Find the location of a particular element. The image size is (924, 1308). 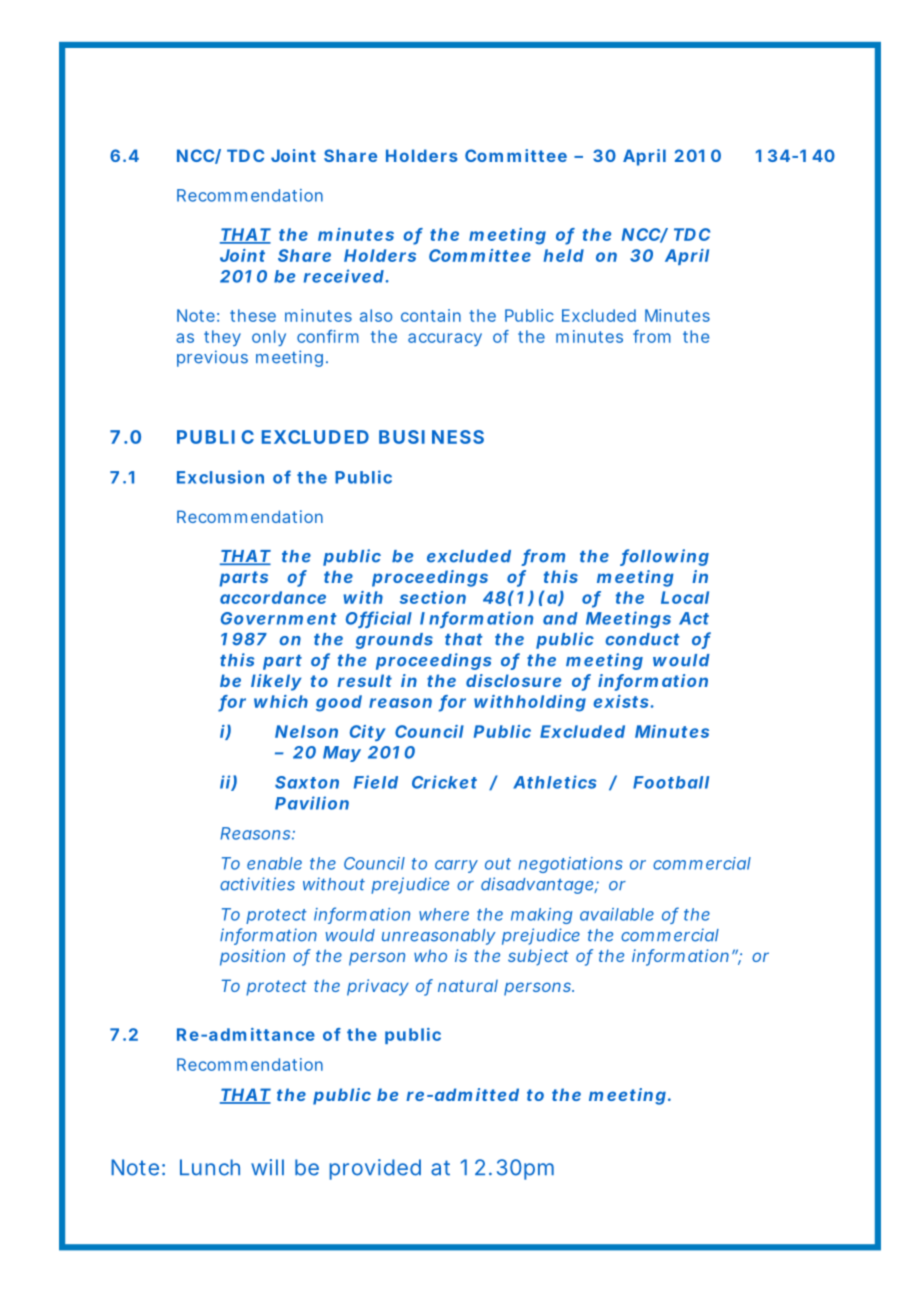

disclosure is located at coordinates (513, 680).
